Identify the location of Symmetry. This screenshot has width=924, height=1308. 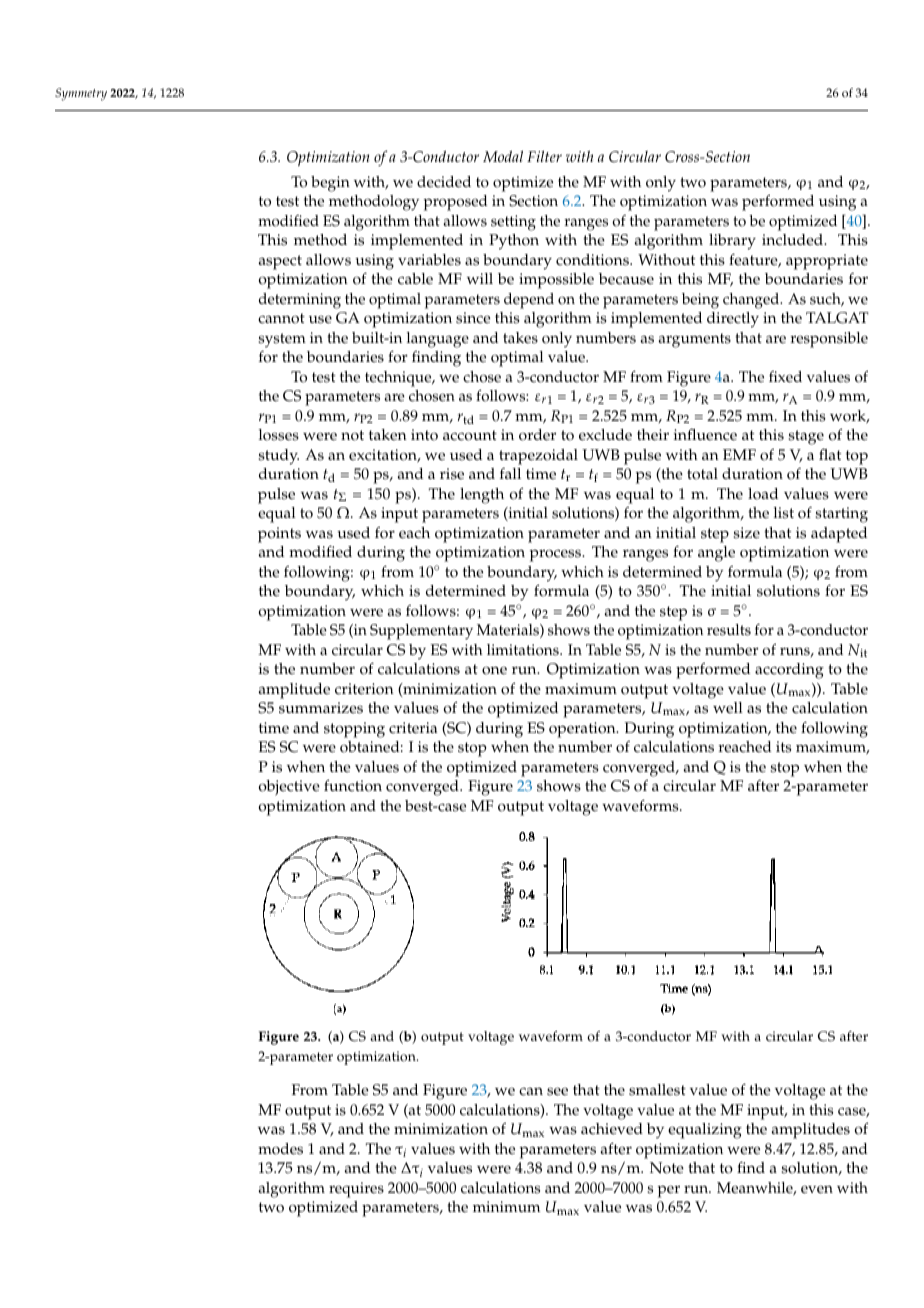
(81, 94).
